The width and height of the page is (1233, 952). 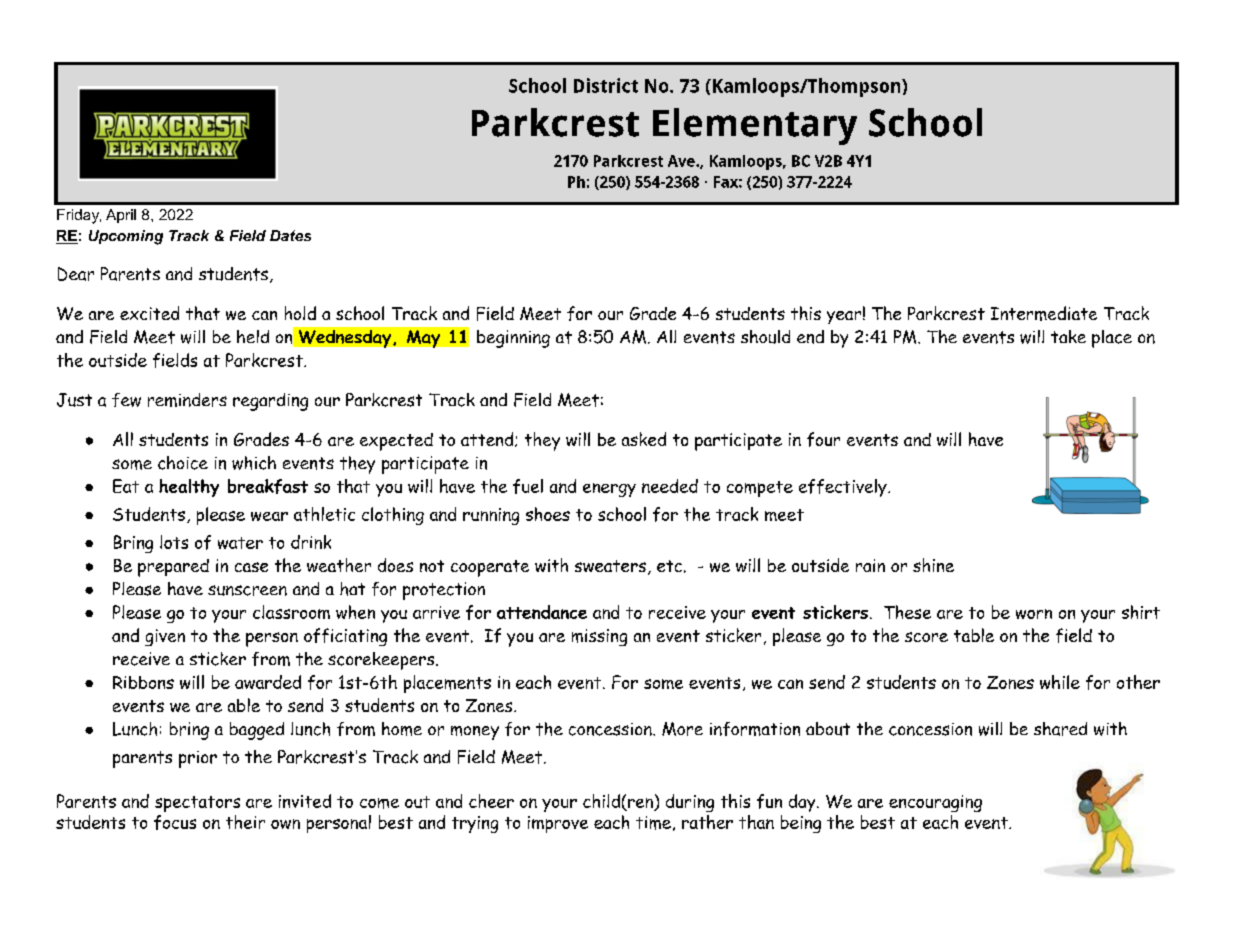 I want to click on Elementary, so click(x=755, y=126).
